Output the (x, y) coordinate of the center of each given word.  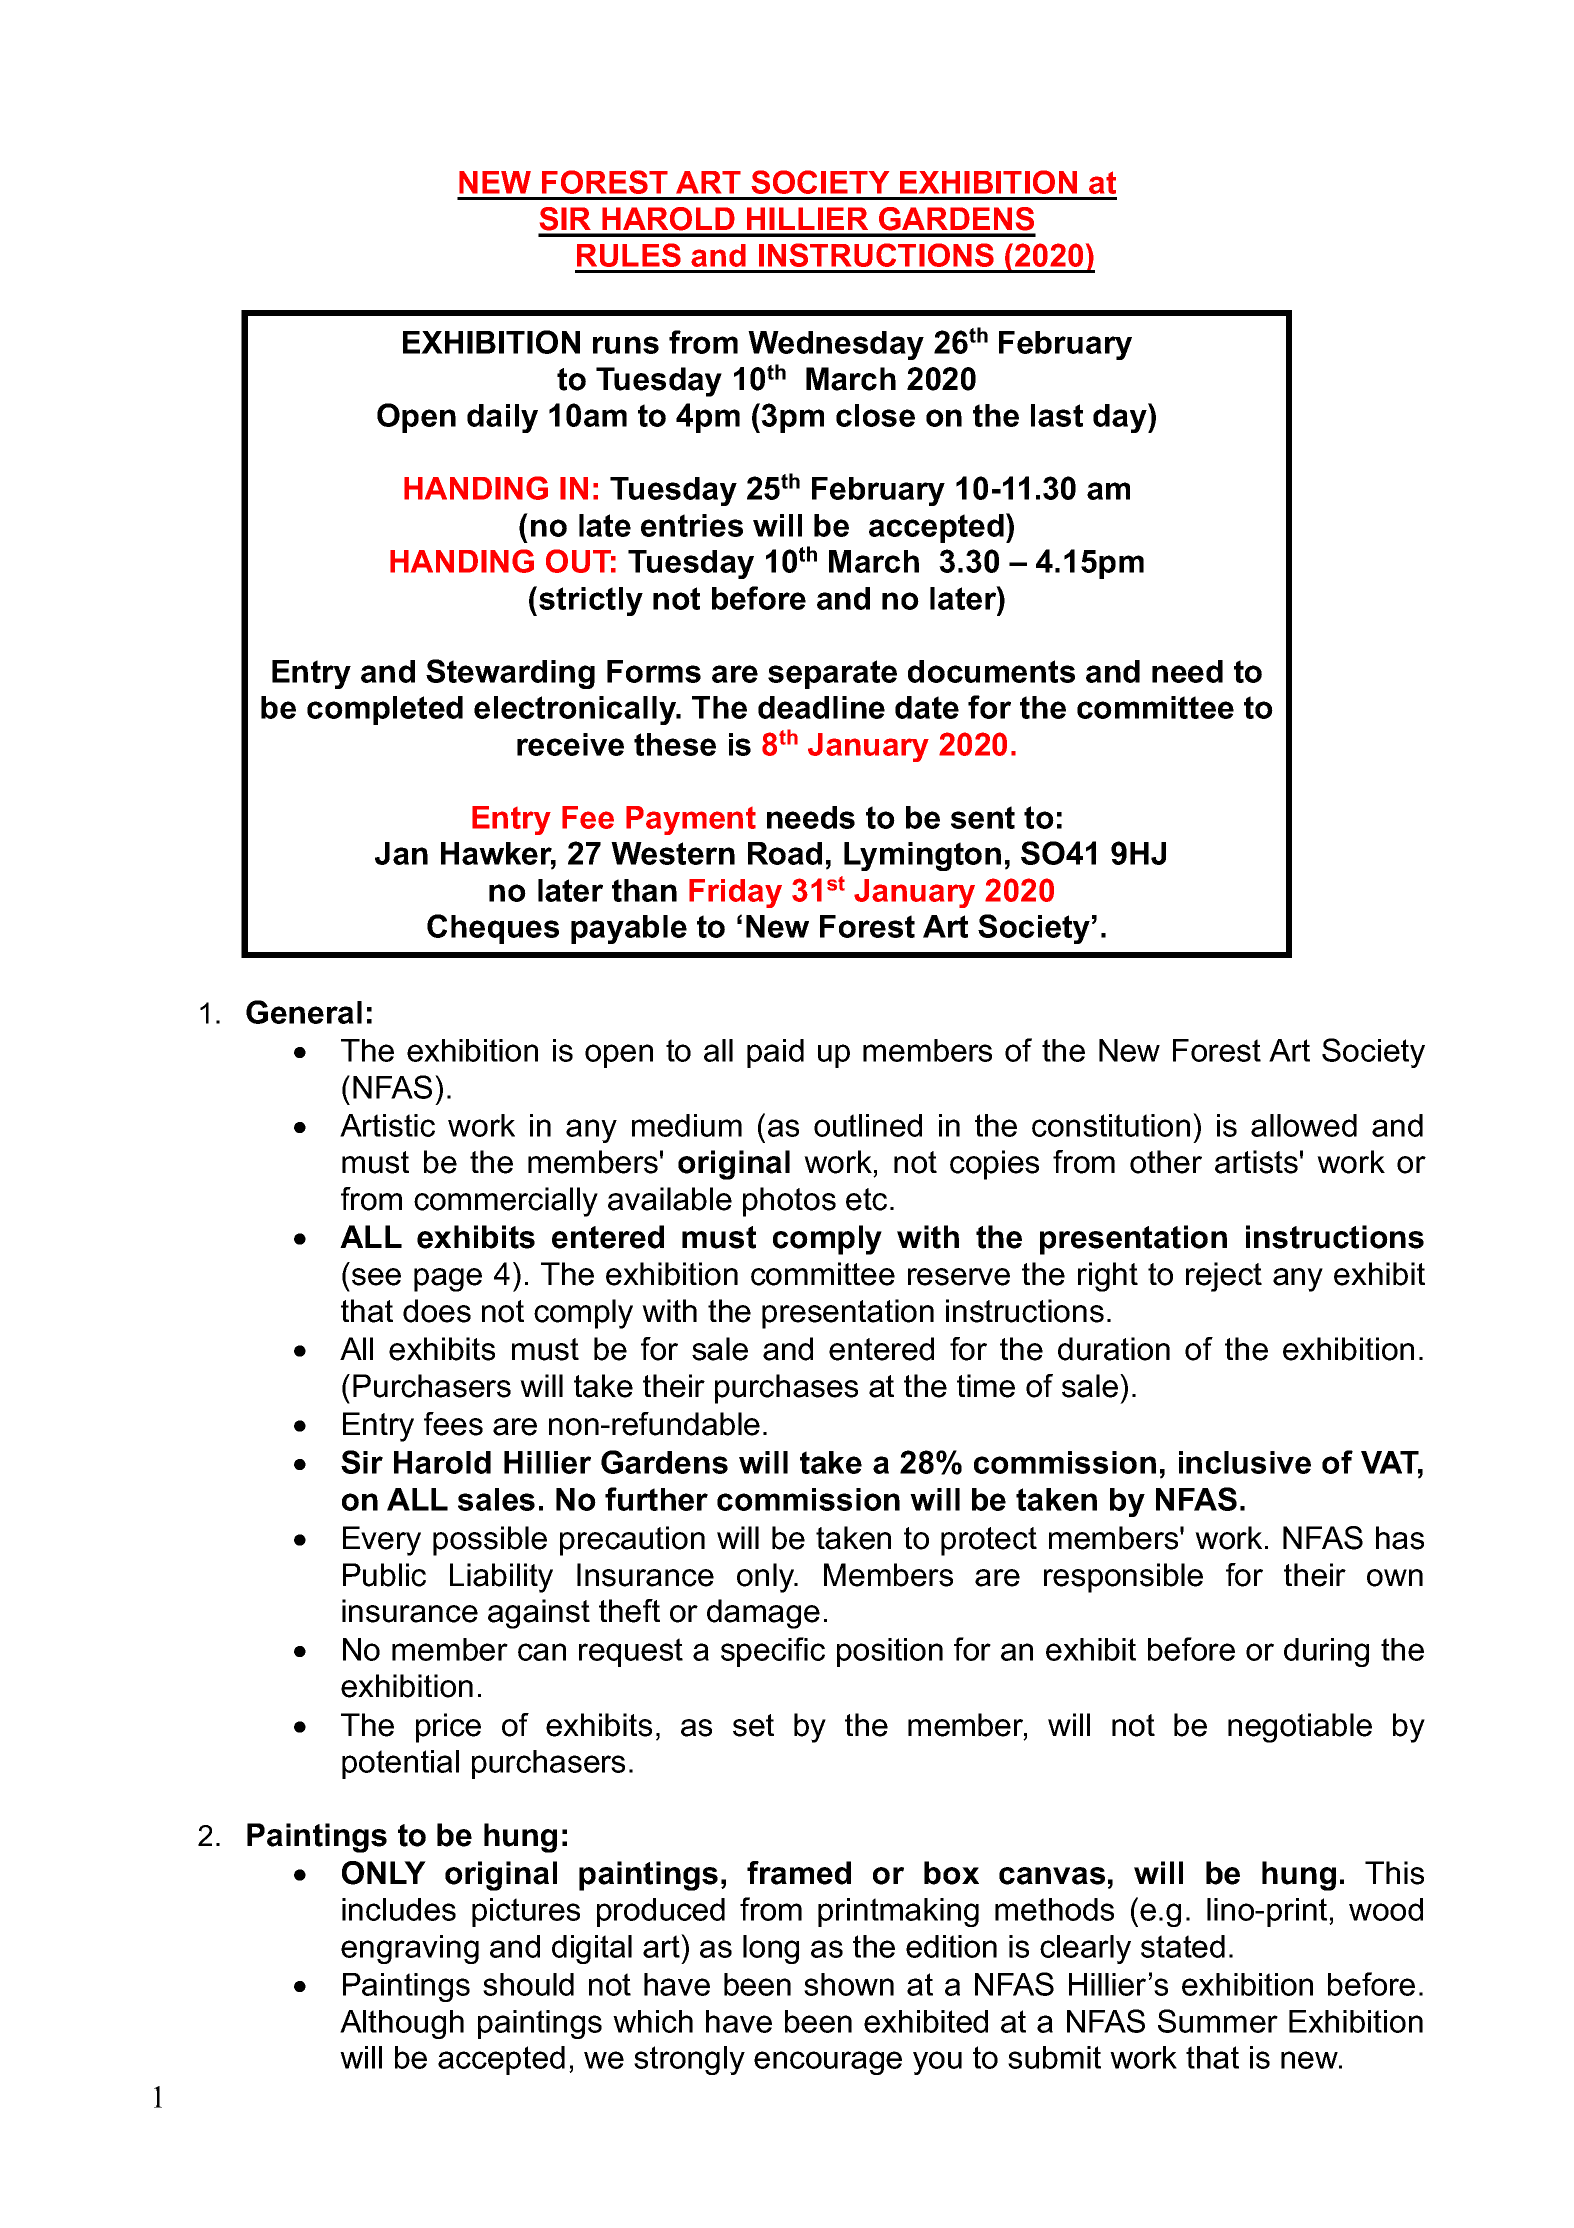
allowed (1304, 1125)
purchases (786, 1389)
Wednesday (836, 345)
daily (502, 418)
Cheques (493, 929)
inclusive (1245, 1462)
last (1057, 415)
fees (453, 1424)
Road (785, 853)
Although (402, 2024)
